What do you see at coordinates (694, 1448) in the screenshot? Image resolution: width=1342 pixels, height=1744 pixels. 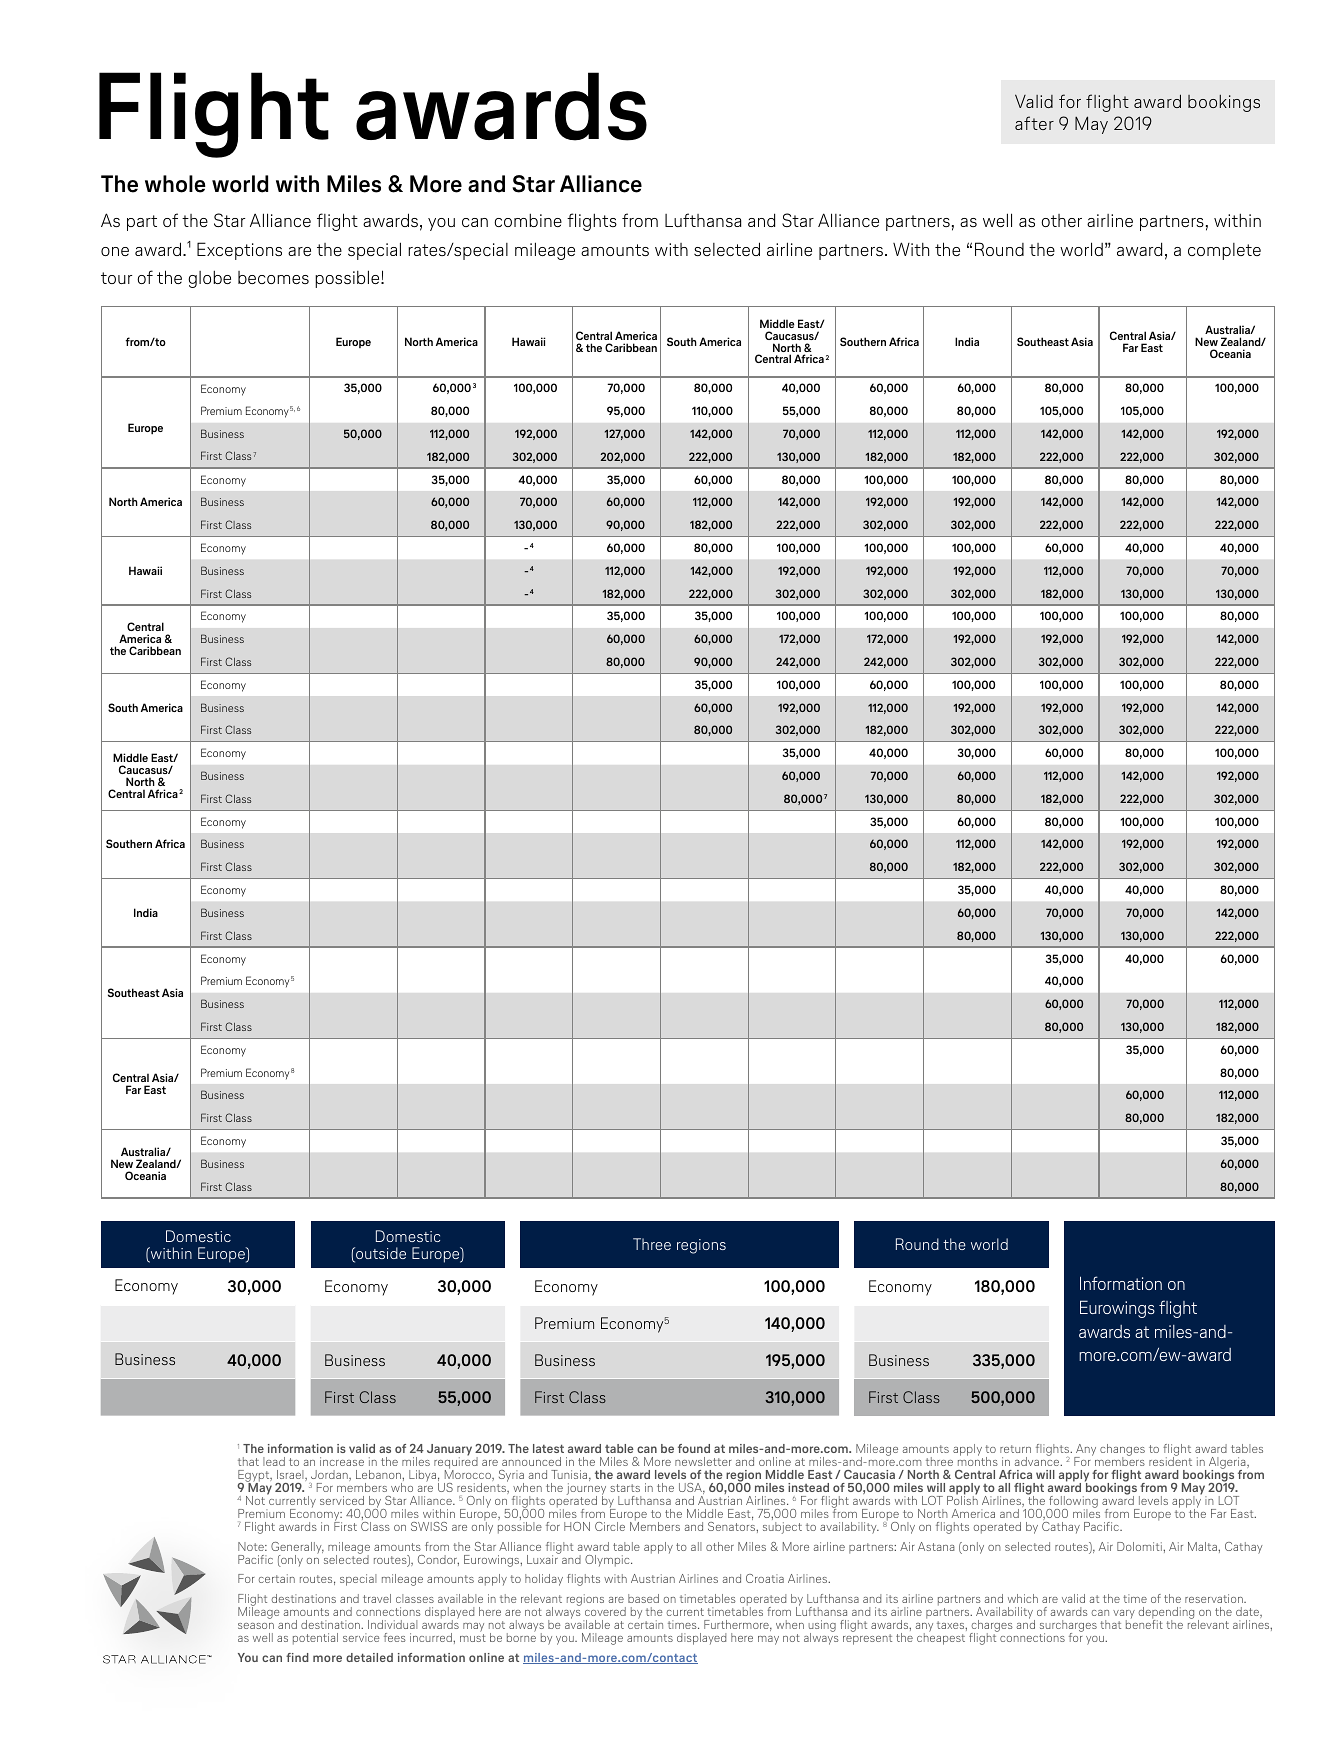 I see `found` at bounding box center [694, 1448].
